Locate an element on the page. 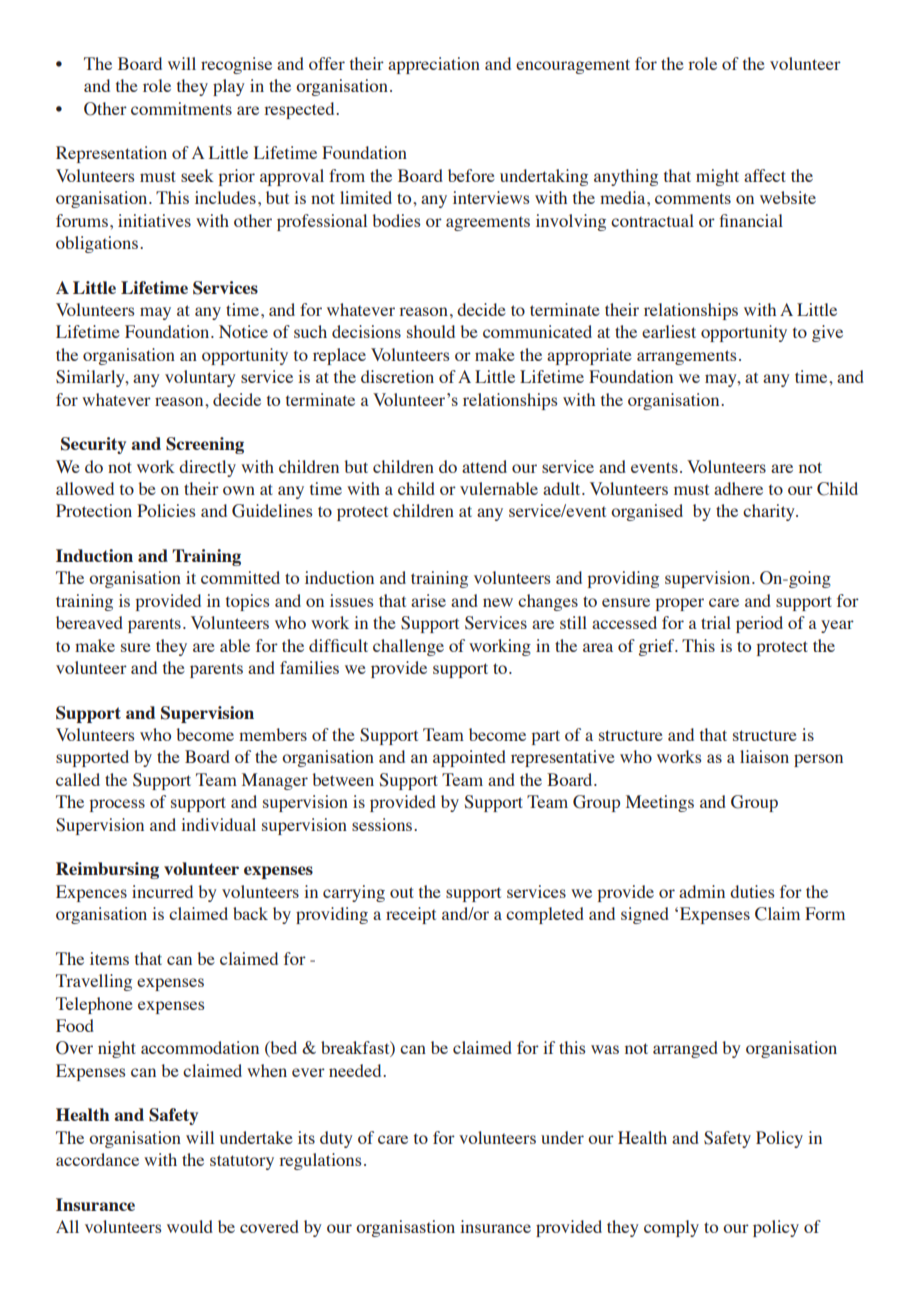 The width and height of the image is (924, 1308). comply is located at coordinates (671, 1228).
